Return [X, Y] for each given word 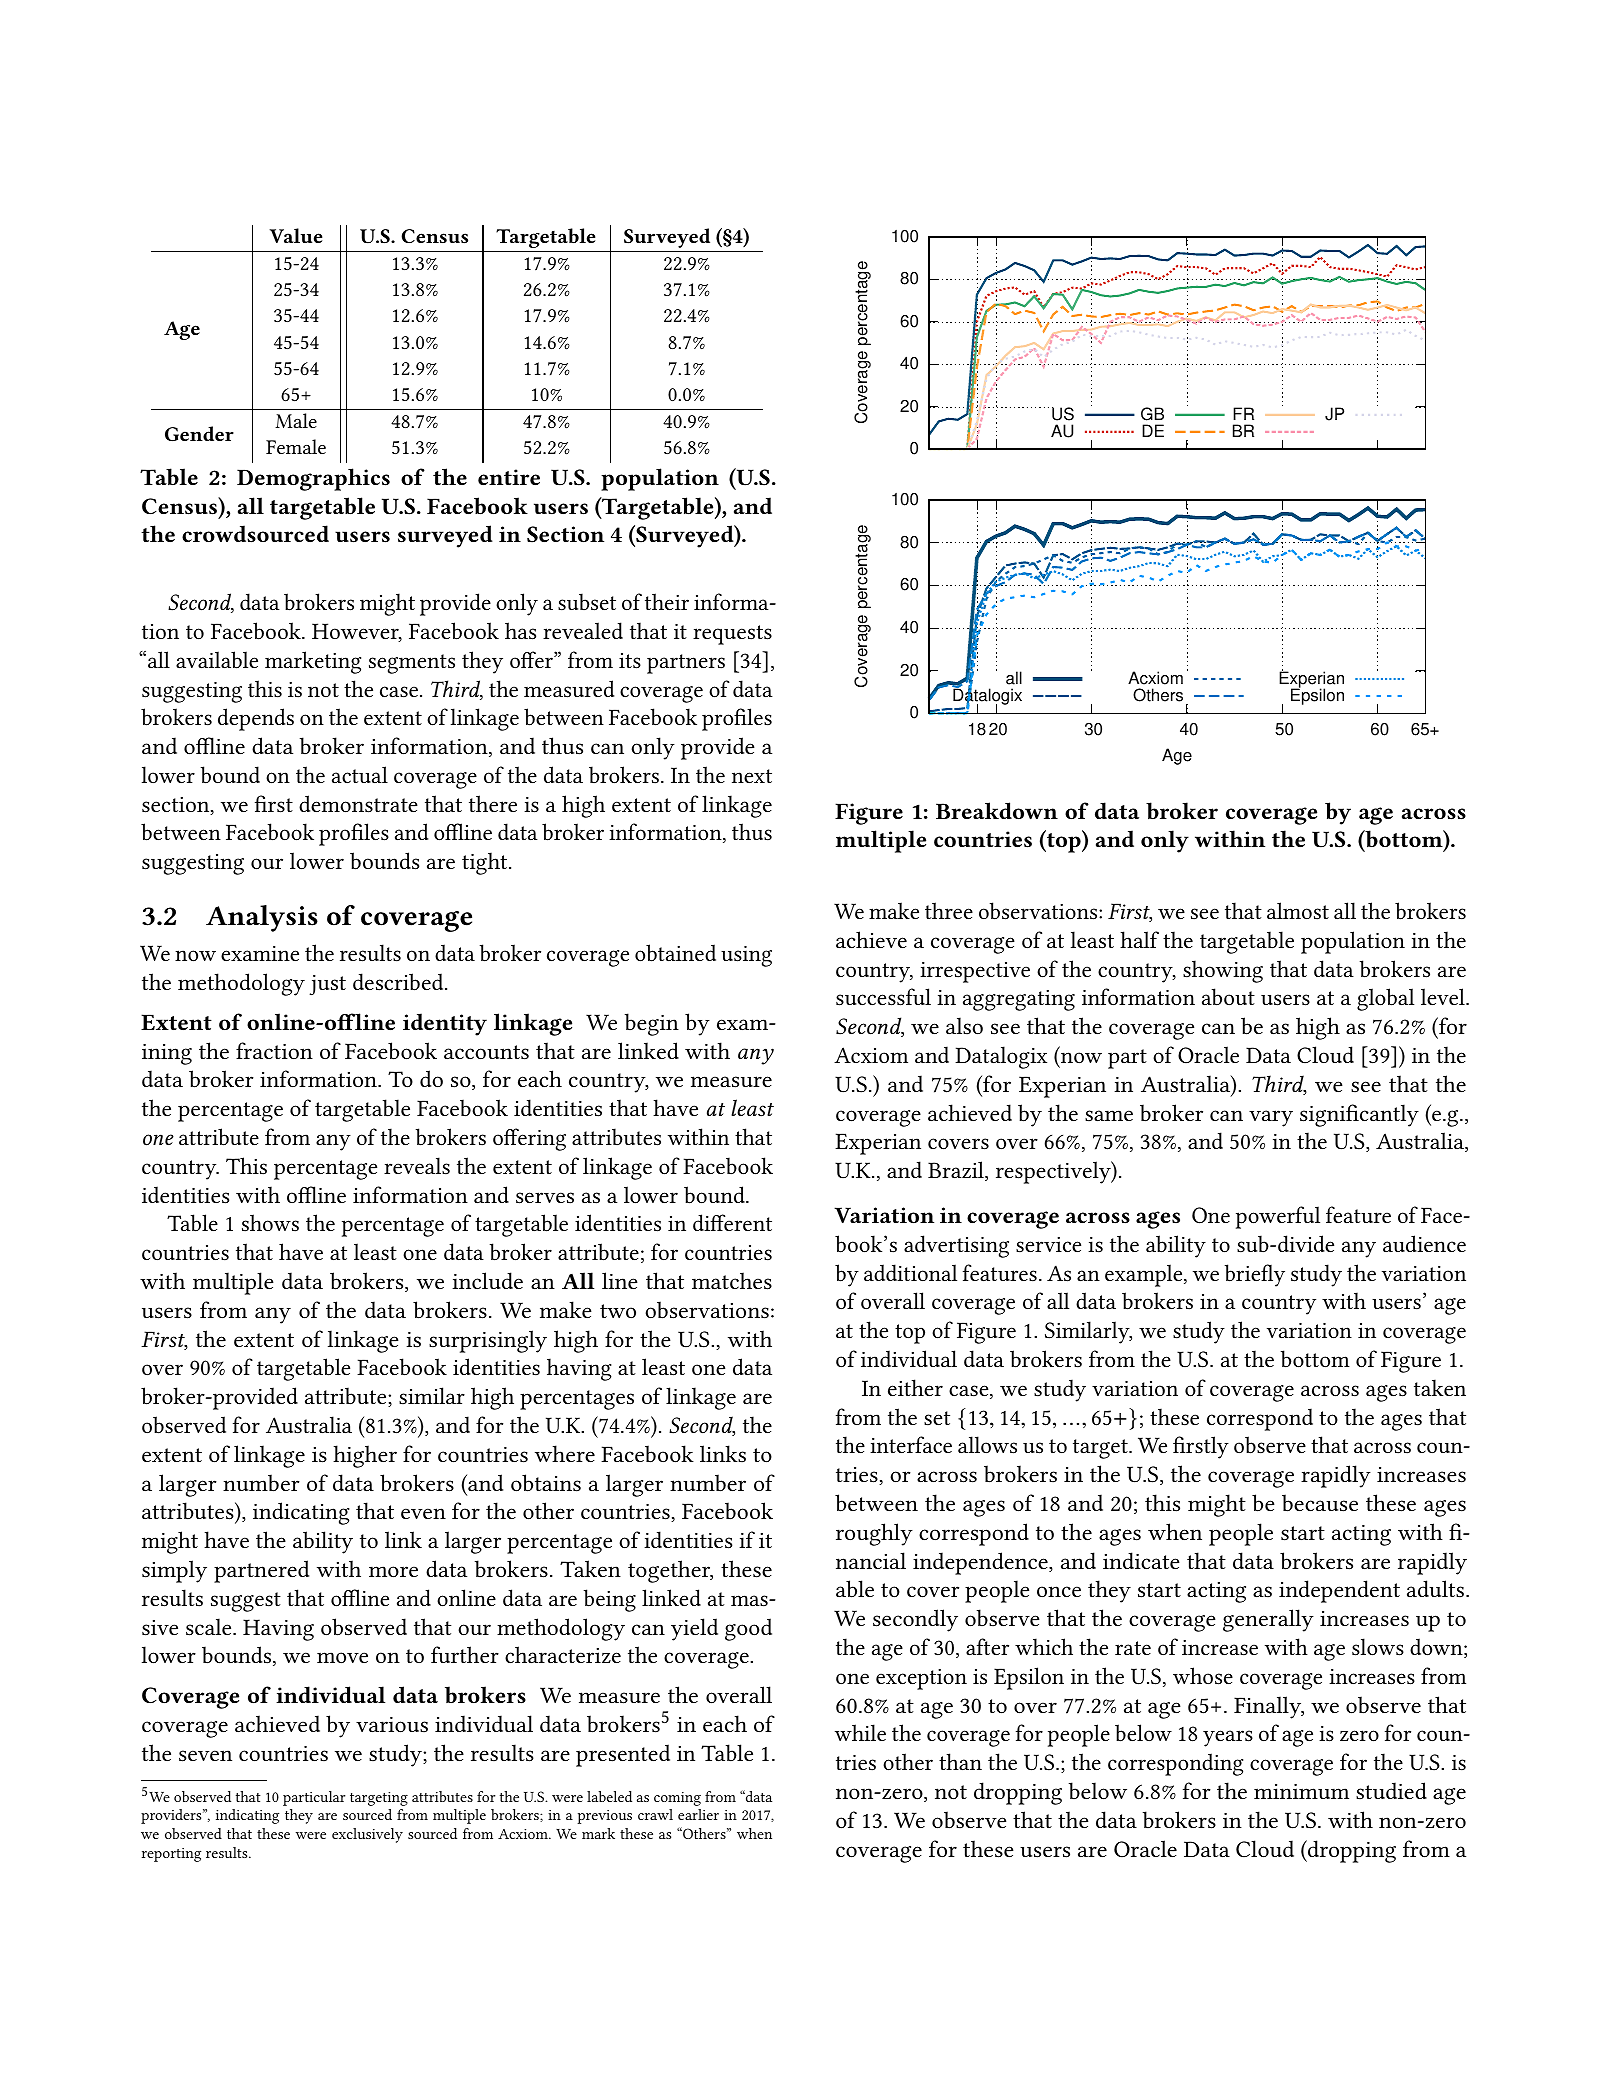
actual [360, 775]
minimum [1301, 1791]
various [392, 1724]
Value [295, 235]
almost [1298, 911]
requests [732, 635]
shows [270, 1223]
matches [732, 1281]
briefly [1255, 1275]
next [752, 776]
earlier [698, 1814]
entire [509, 477]
